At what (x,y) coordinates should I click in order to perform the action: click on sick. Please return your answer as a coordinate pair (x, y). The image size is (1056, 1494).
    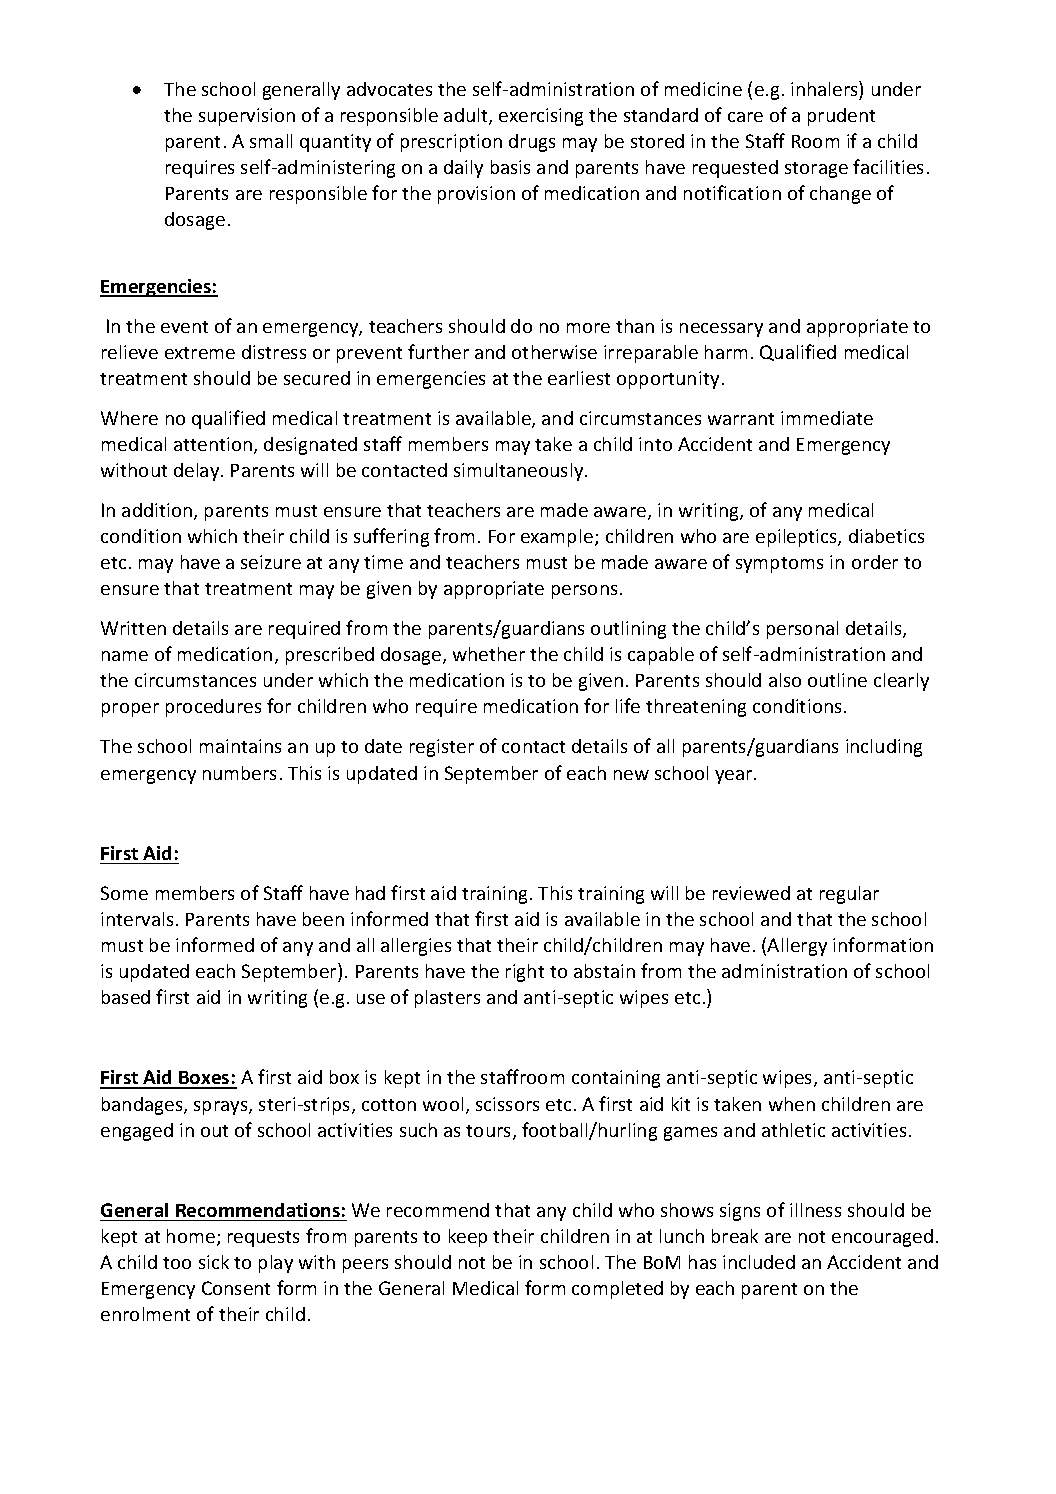
    Looking at the image, I should click on (214, 1262).
